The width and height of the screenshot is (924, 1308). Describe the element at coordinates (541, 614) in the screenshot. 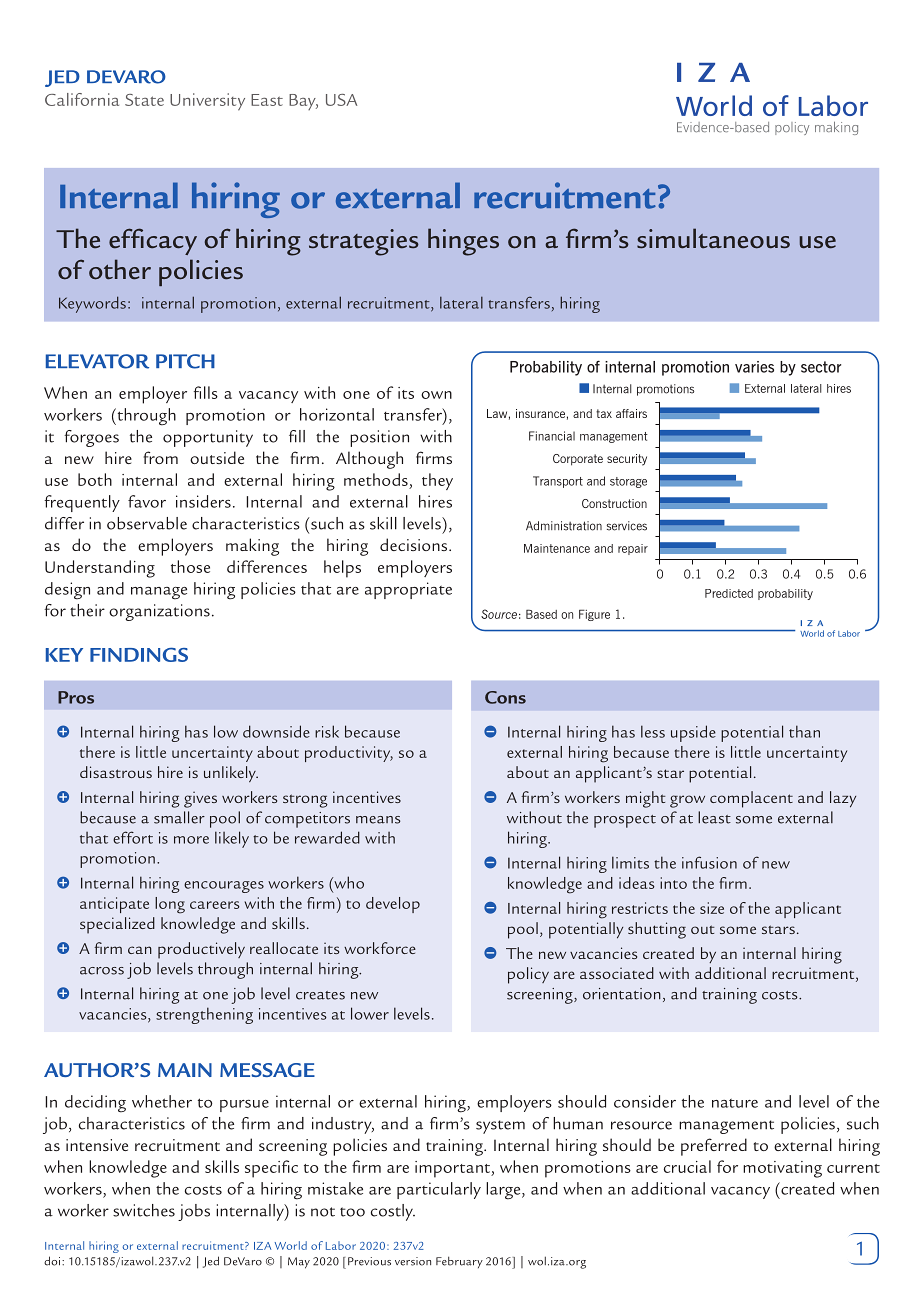

I see `Based` at that location.
